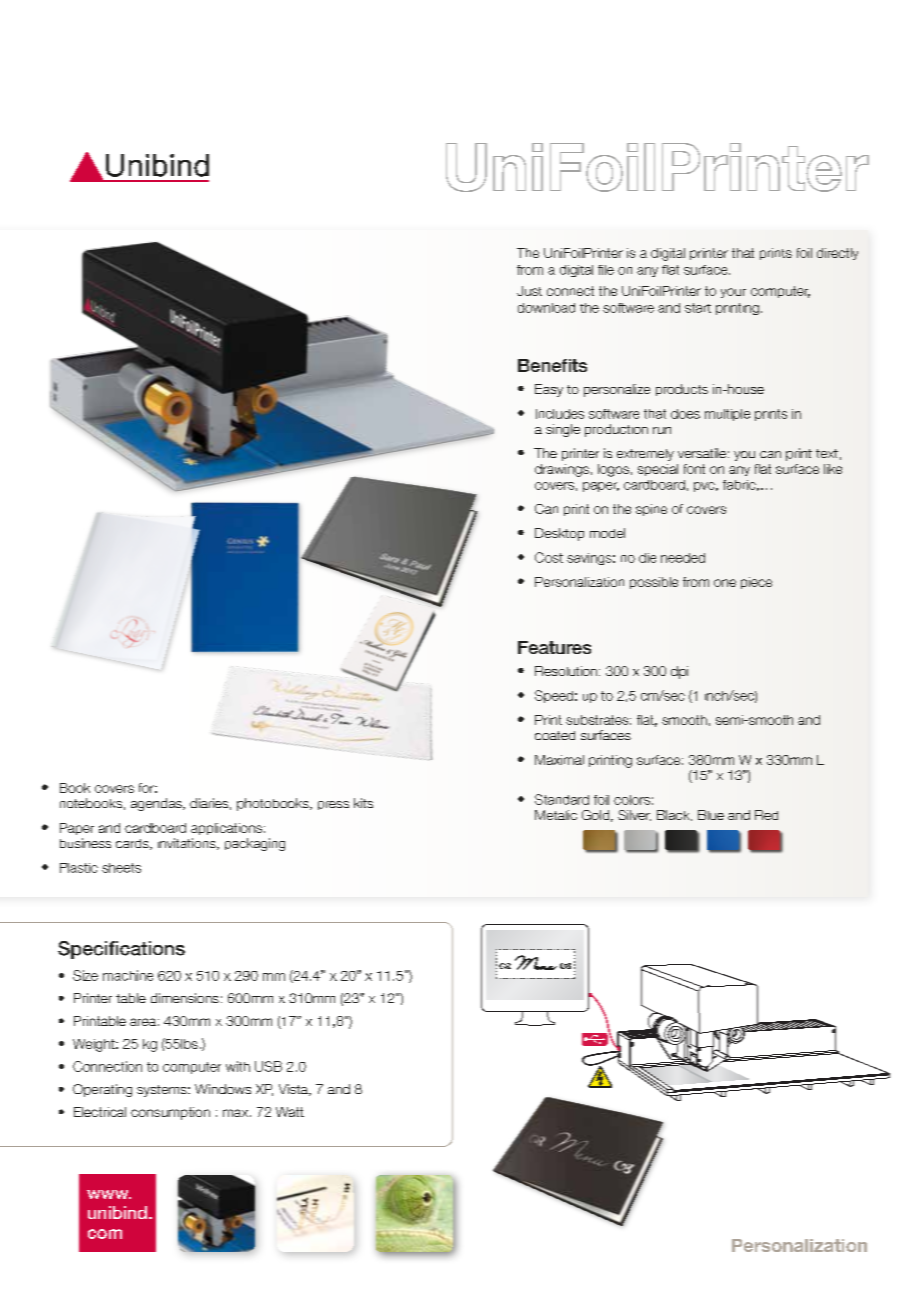  I want to click on agendas, so click(157, 804).
